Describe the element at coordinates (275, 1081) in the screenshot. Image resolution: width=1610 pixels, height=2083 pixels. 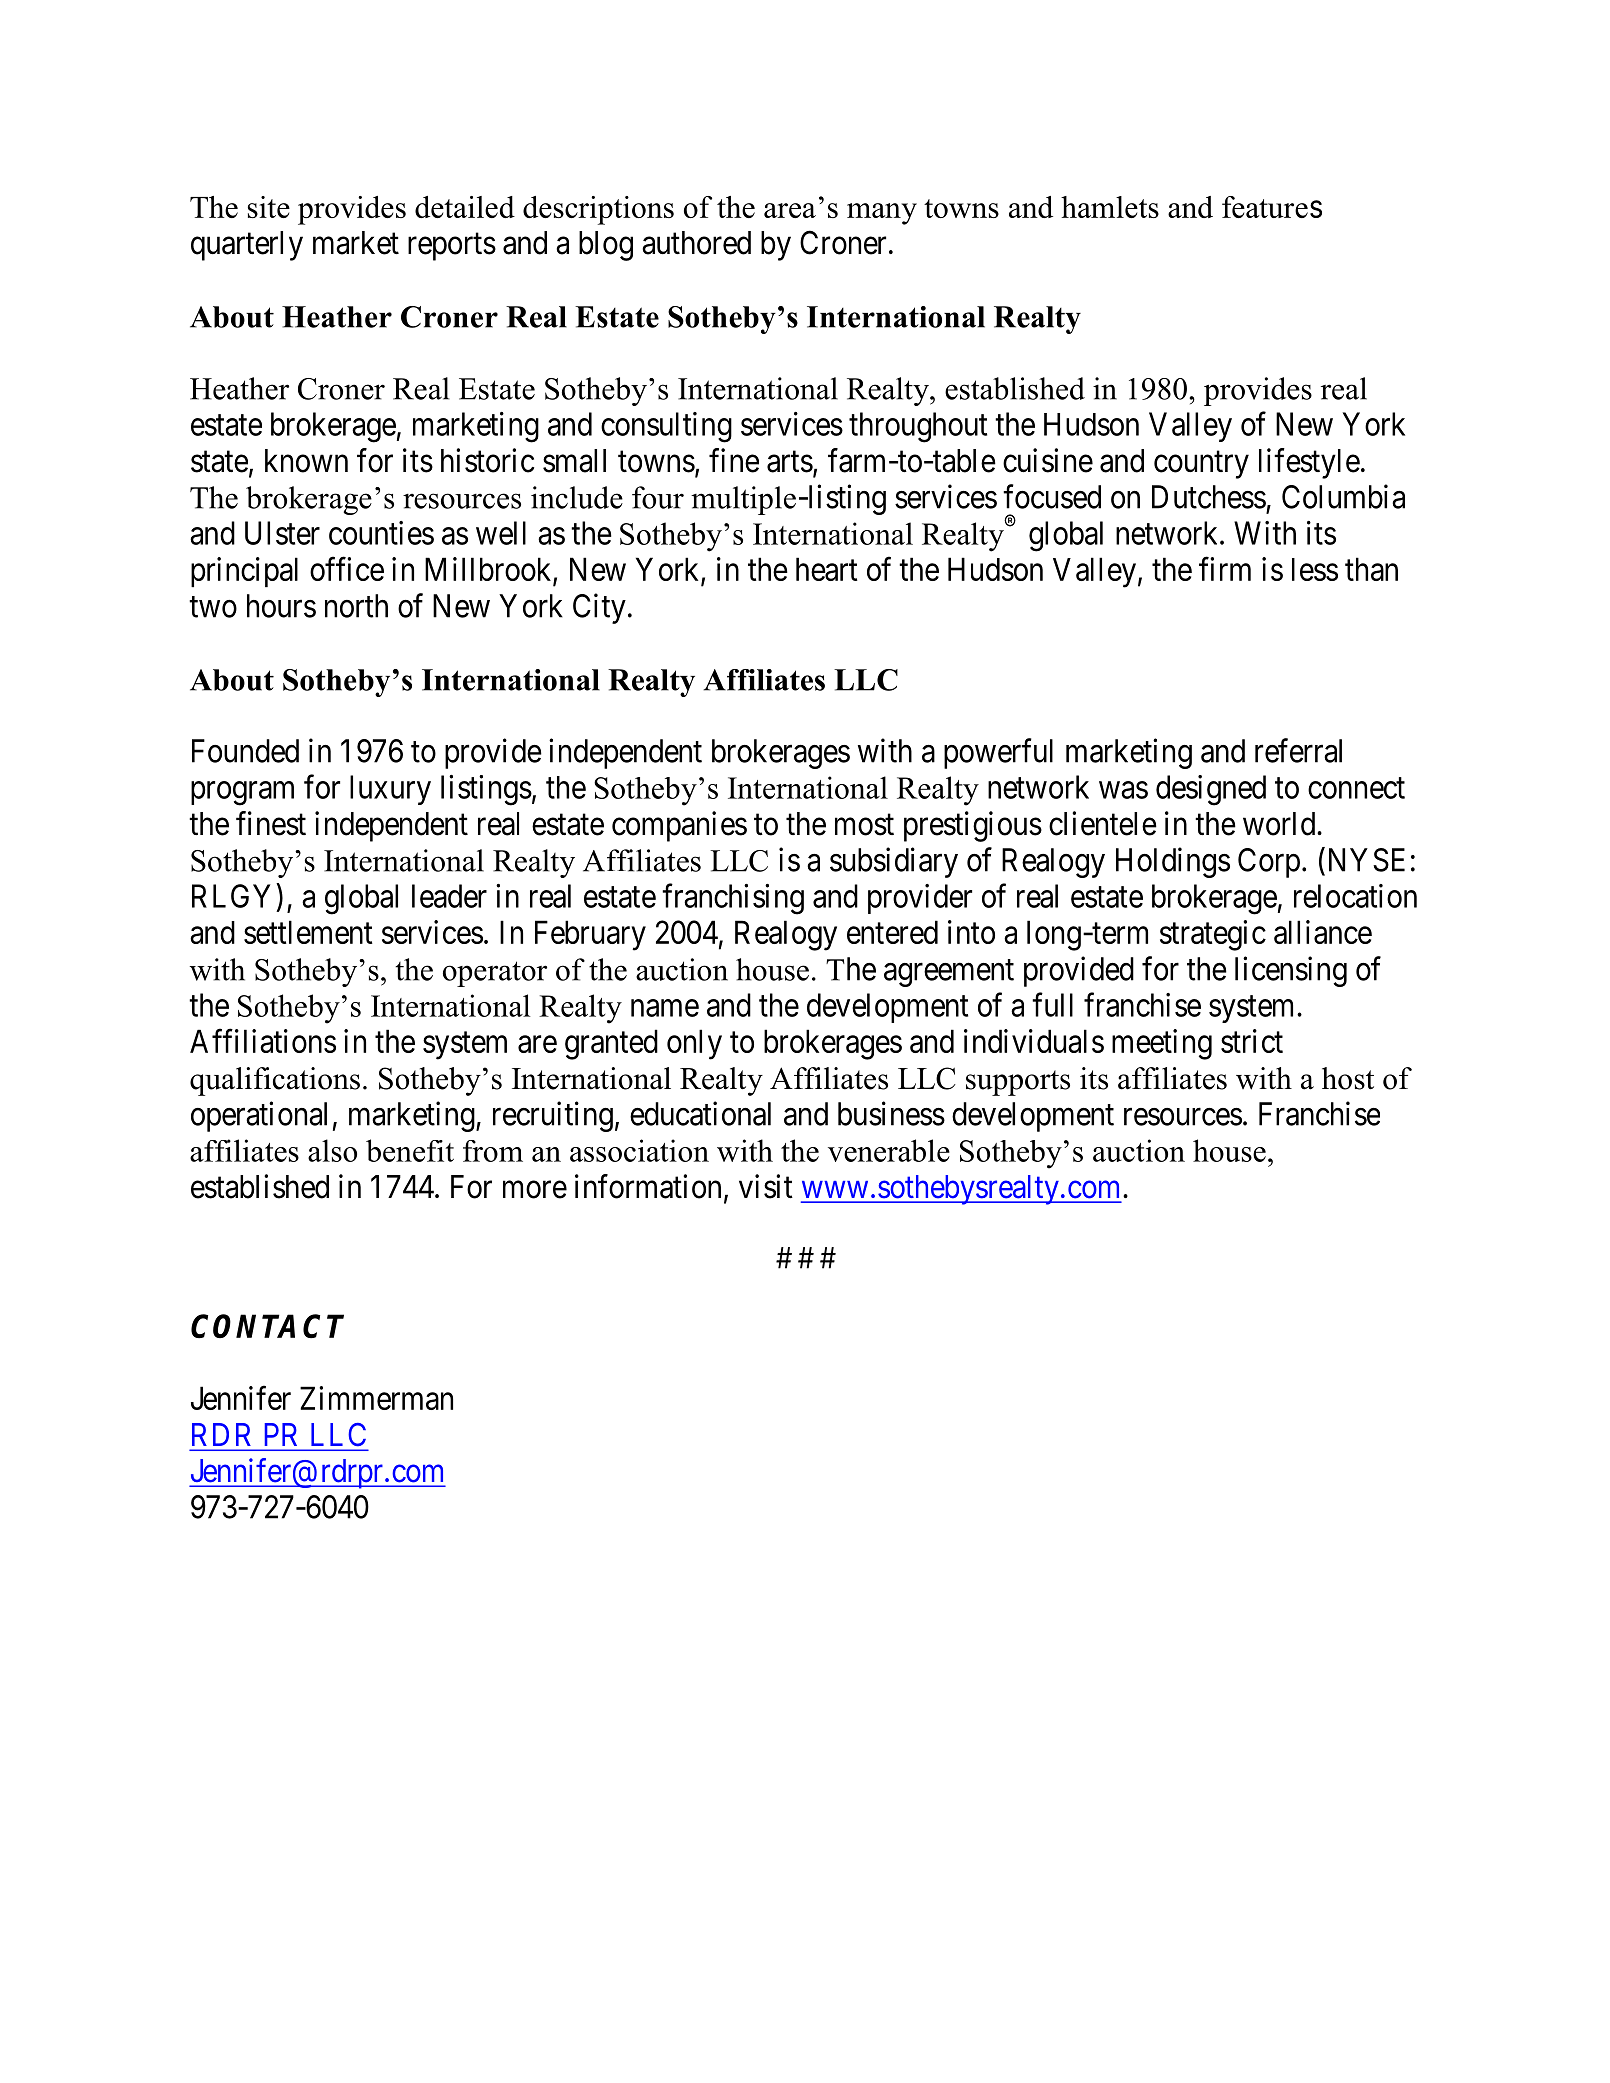
I see `qualifications` at that location.
